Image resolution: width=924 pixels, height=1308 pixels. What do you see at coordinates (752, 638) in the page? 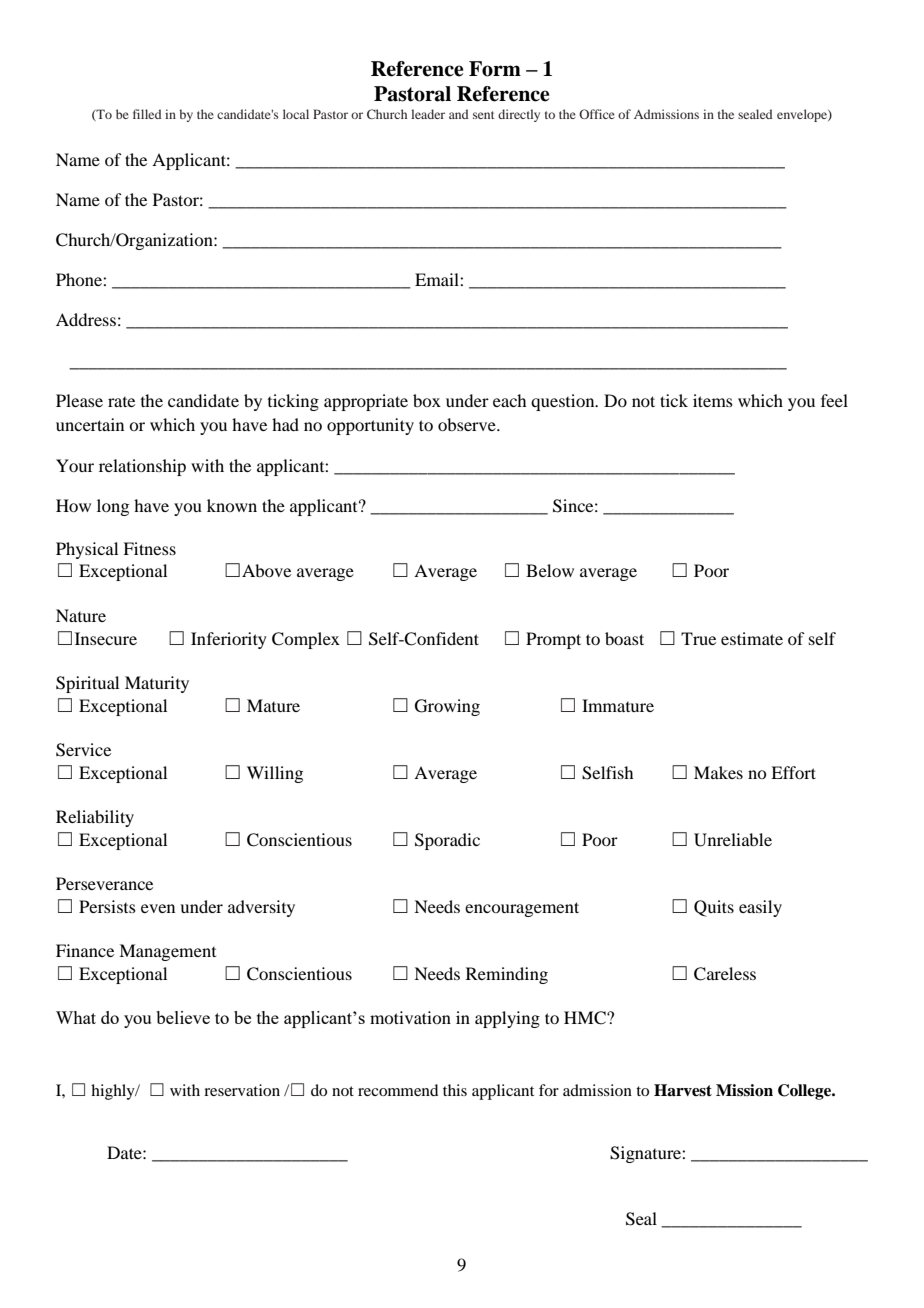
I see `estimate` at bounding box center [752, 638].
